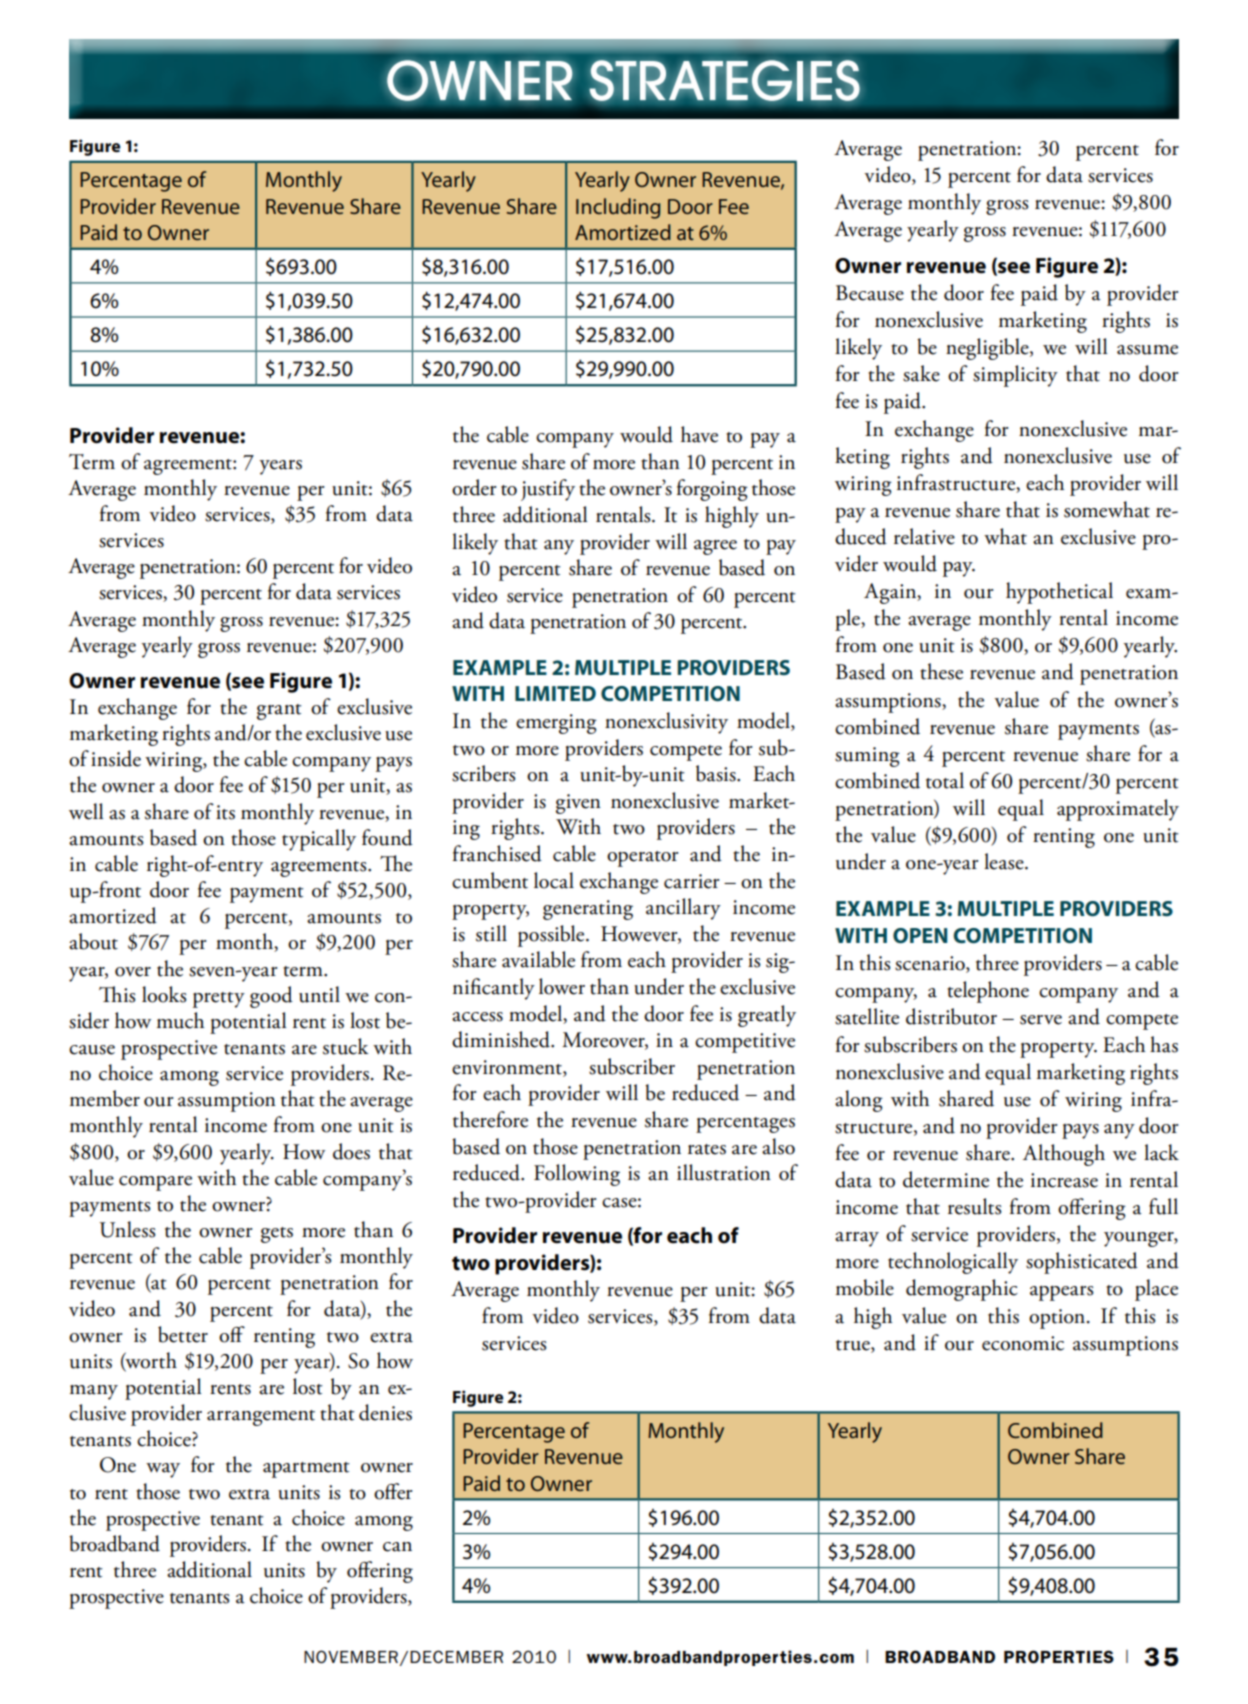 Image resolution: width=1248 pixels, height=1704 pixels. What do you see at coordinates (724, 80) in the screenshot?
I see `Strategies` at bounding box center [724, 80].
